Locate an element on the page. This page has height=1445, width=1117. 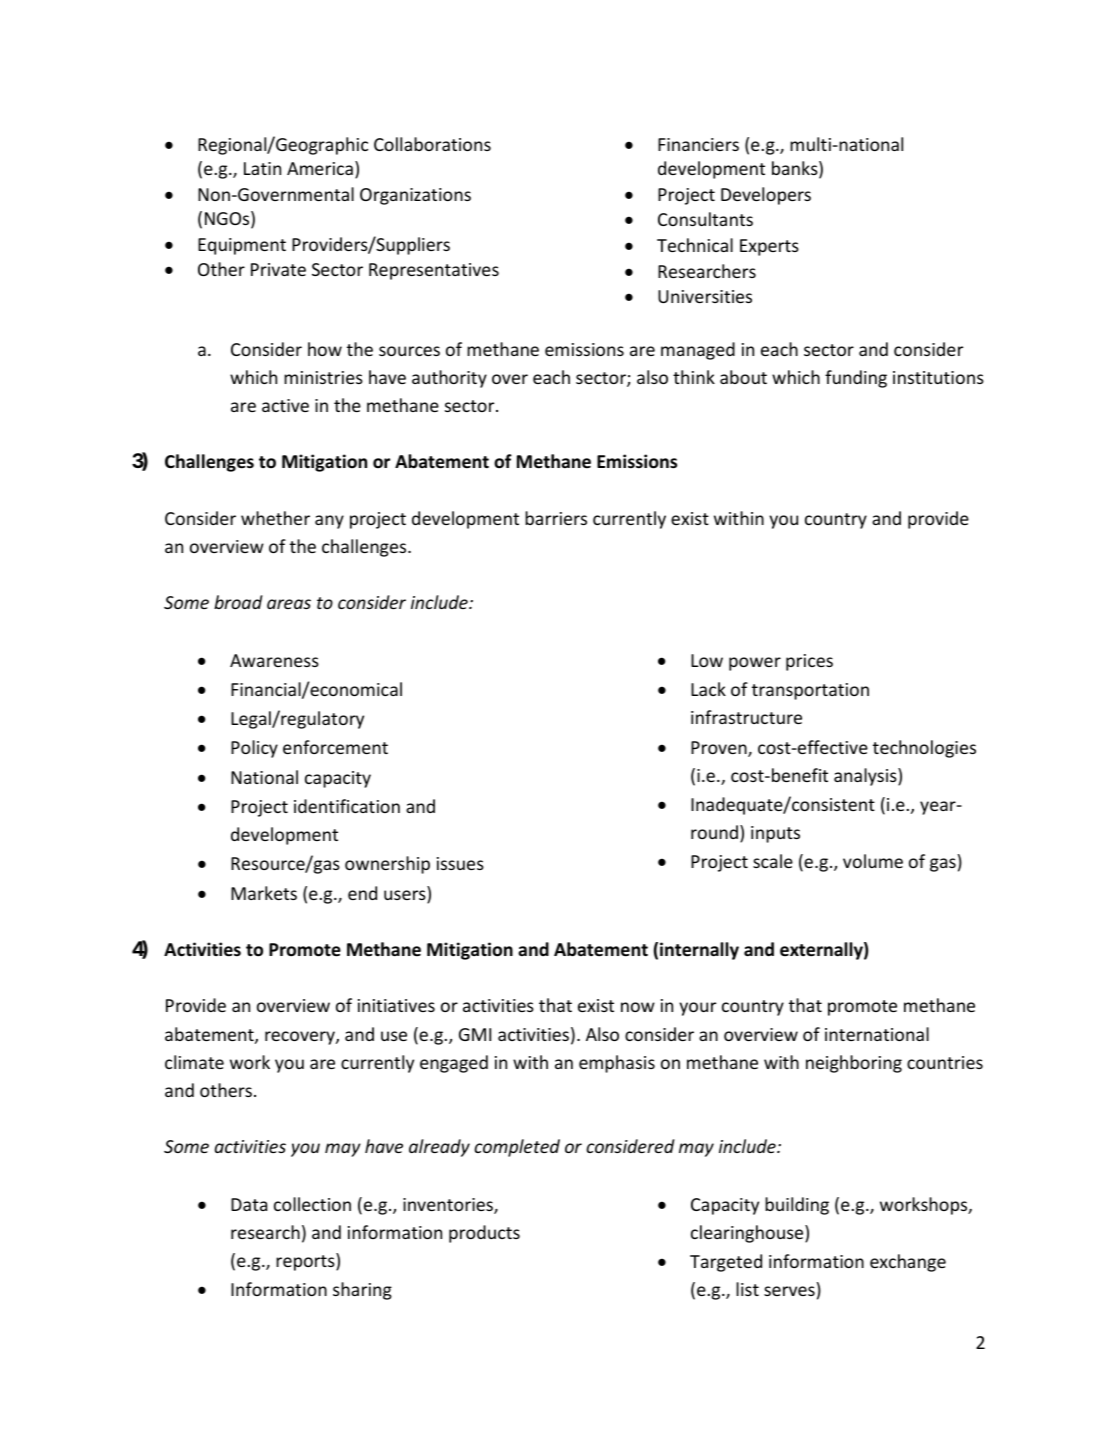
America is located at coordinates (320, 168).
